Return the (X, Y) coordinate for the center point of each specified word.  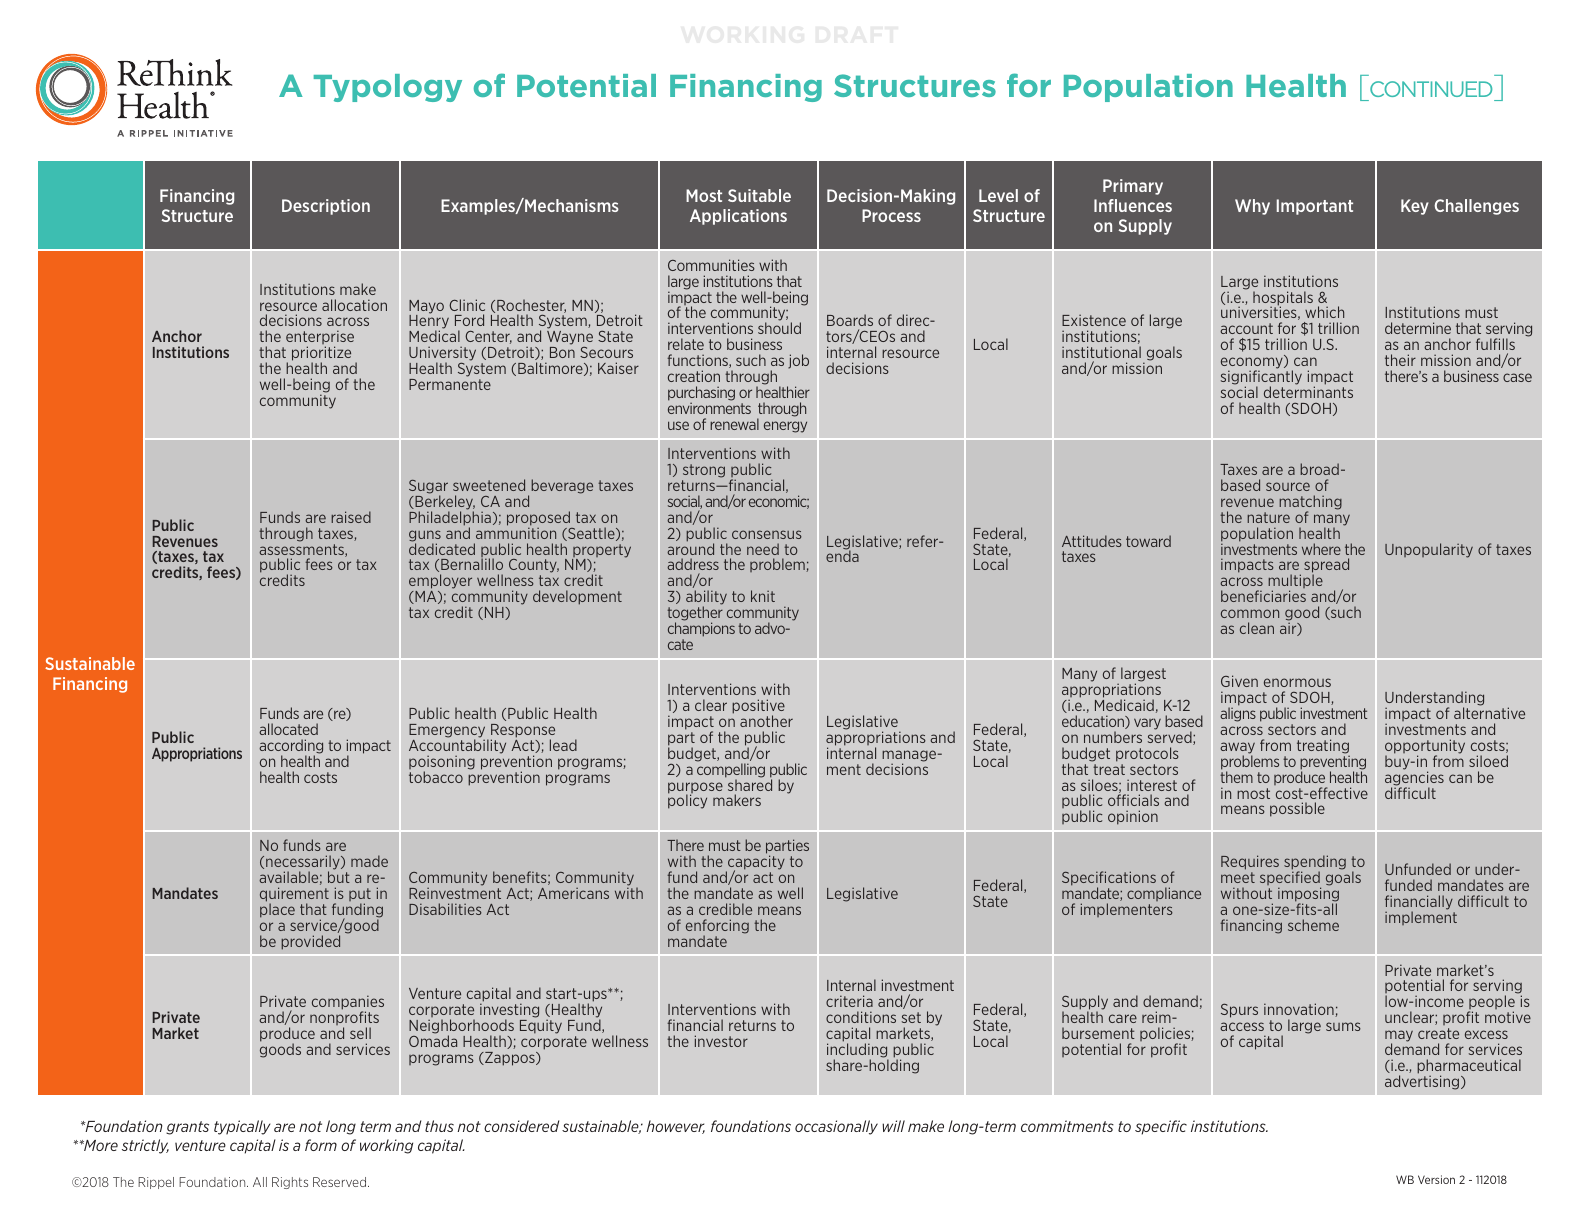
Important (1315, 207)
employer (440, 583)
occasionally (836, 1127)
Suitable (759, 195)
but (339, 877)
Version (1436, 1179)
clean (1257, 628)
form (321, 1145)
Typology (388, 88)
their (1400, 360)
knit (763, 596)
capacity (755, 864)
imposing (1308, 895)
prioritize (321, 355)
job (798, 361)
